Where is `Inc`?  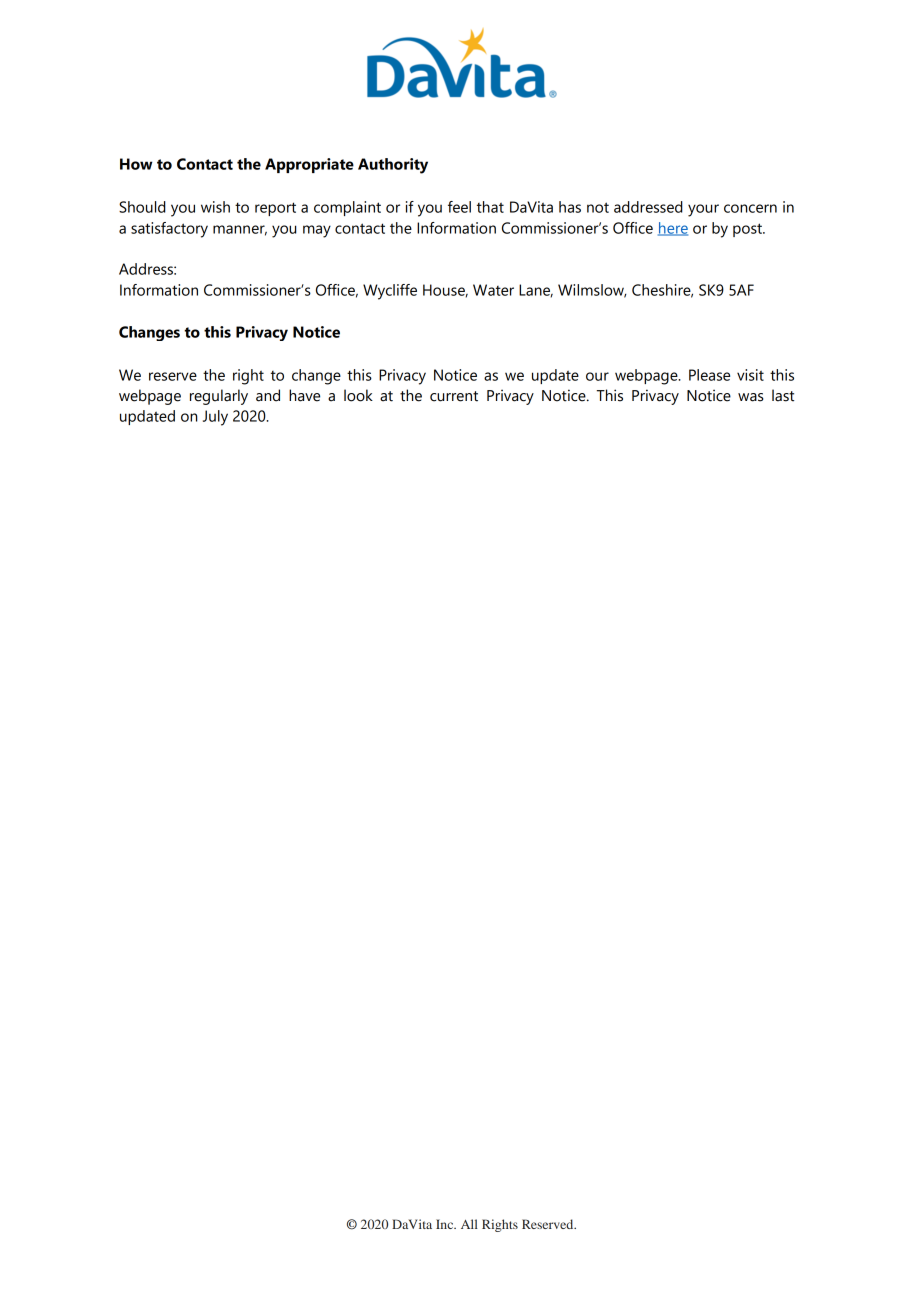
Inc is located at coordinates (446, 1224).
